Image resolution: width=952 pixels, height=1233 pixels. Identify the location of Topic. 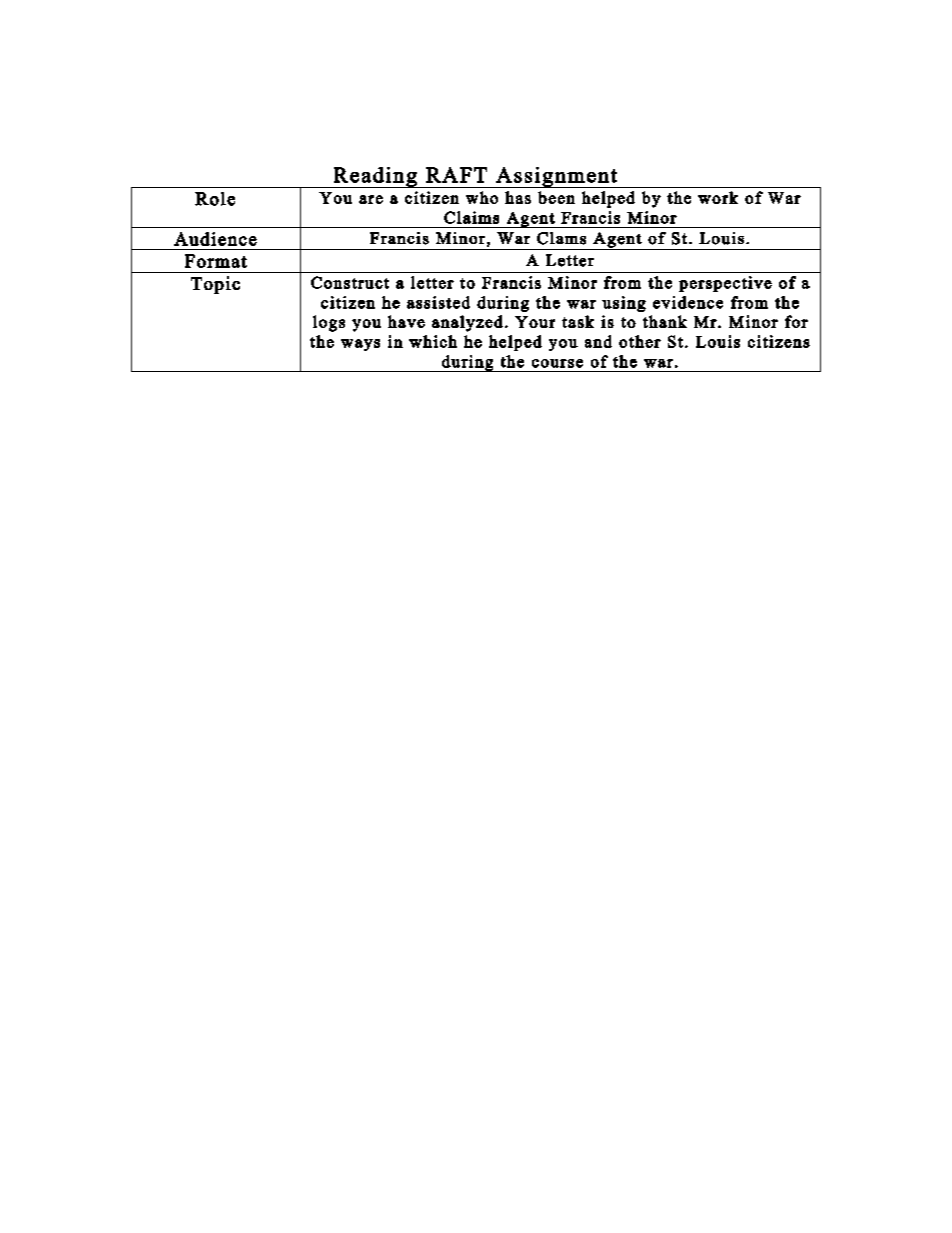
(215, 285).
